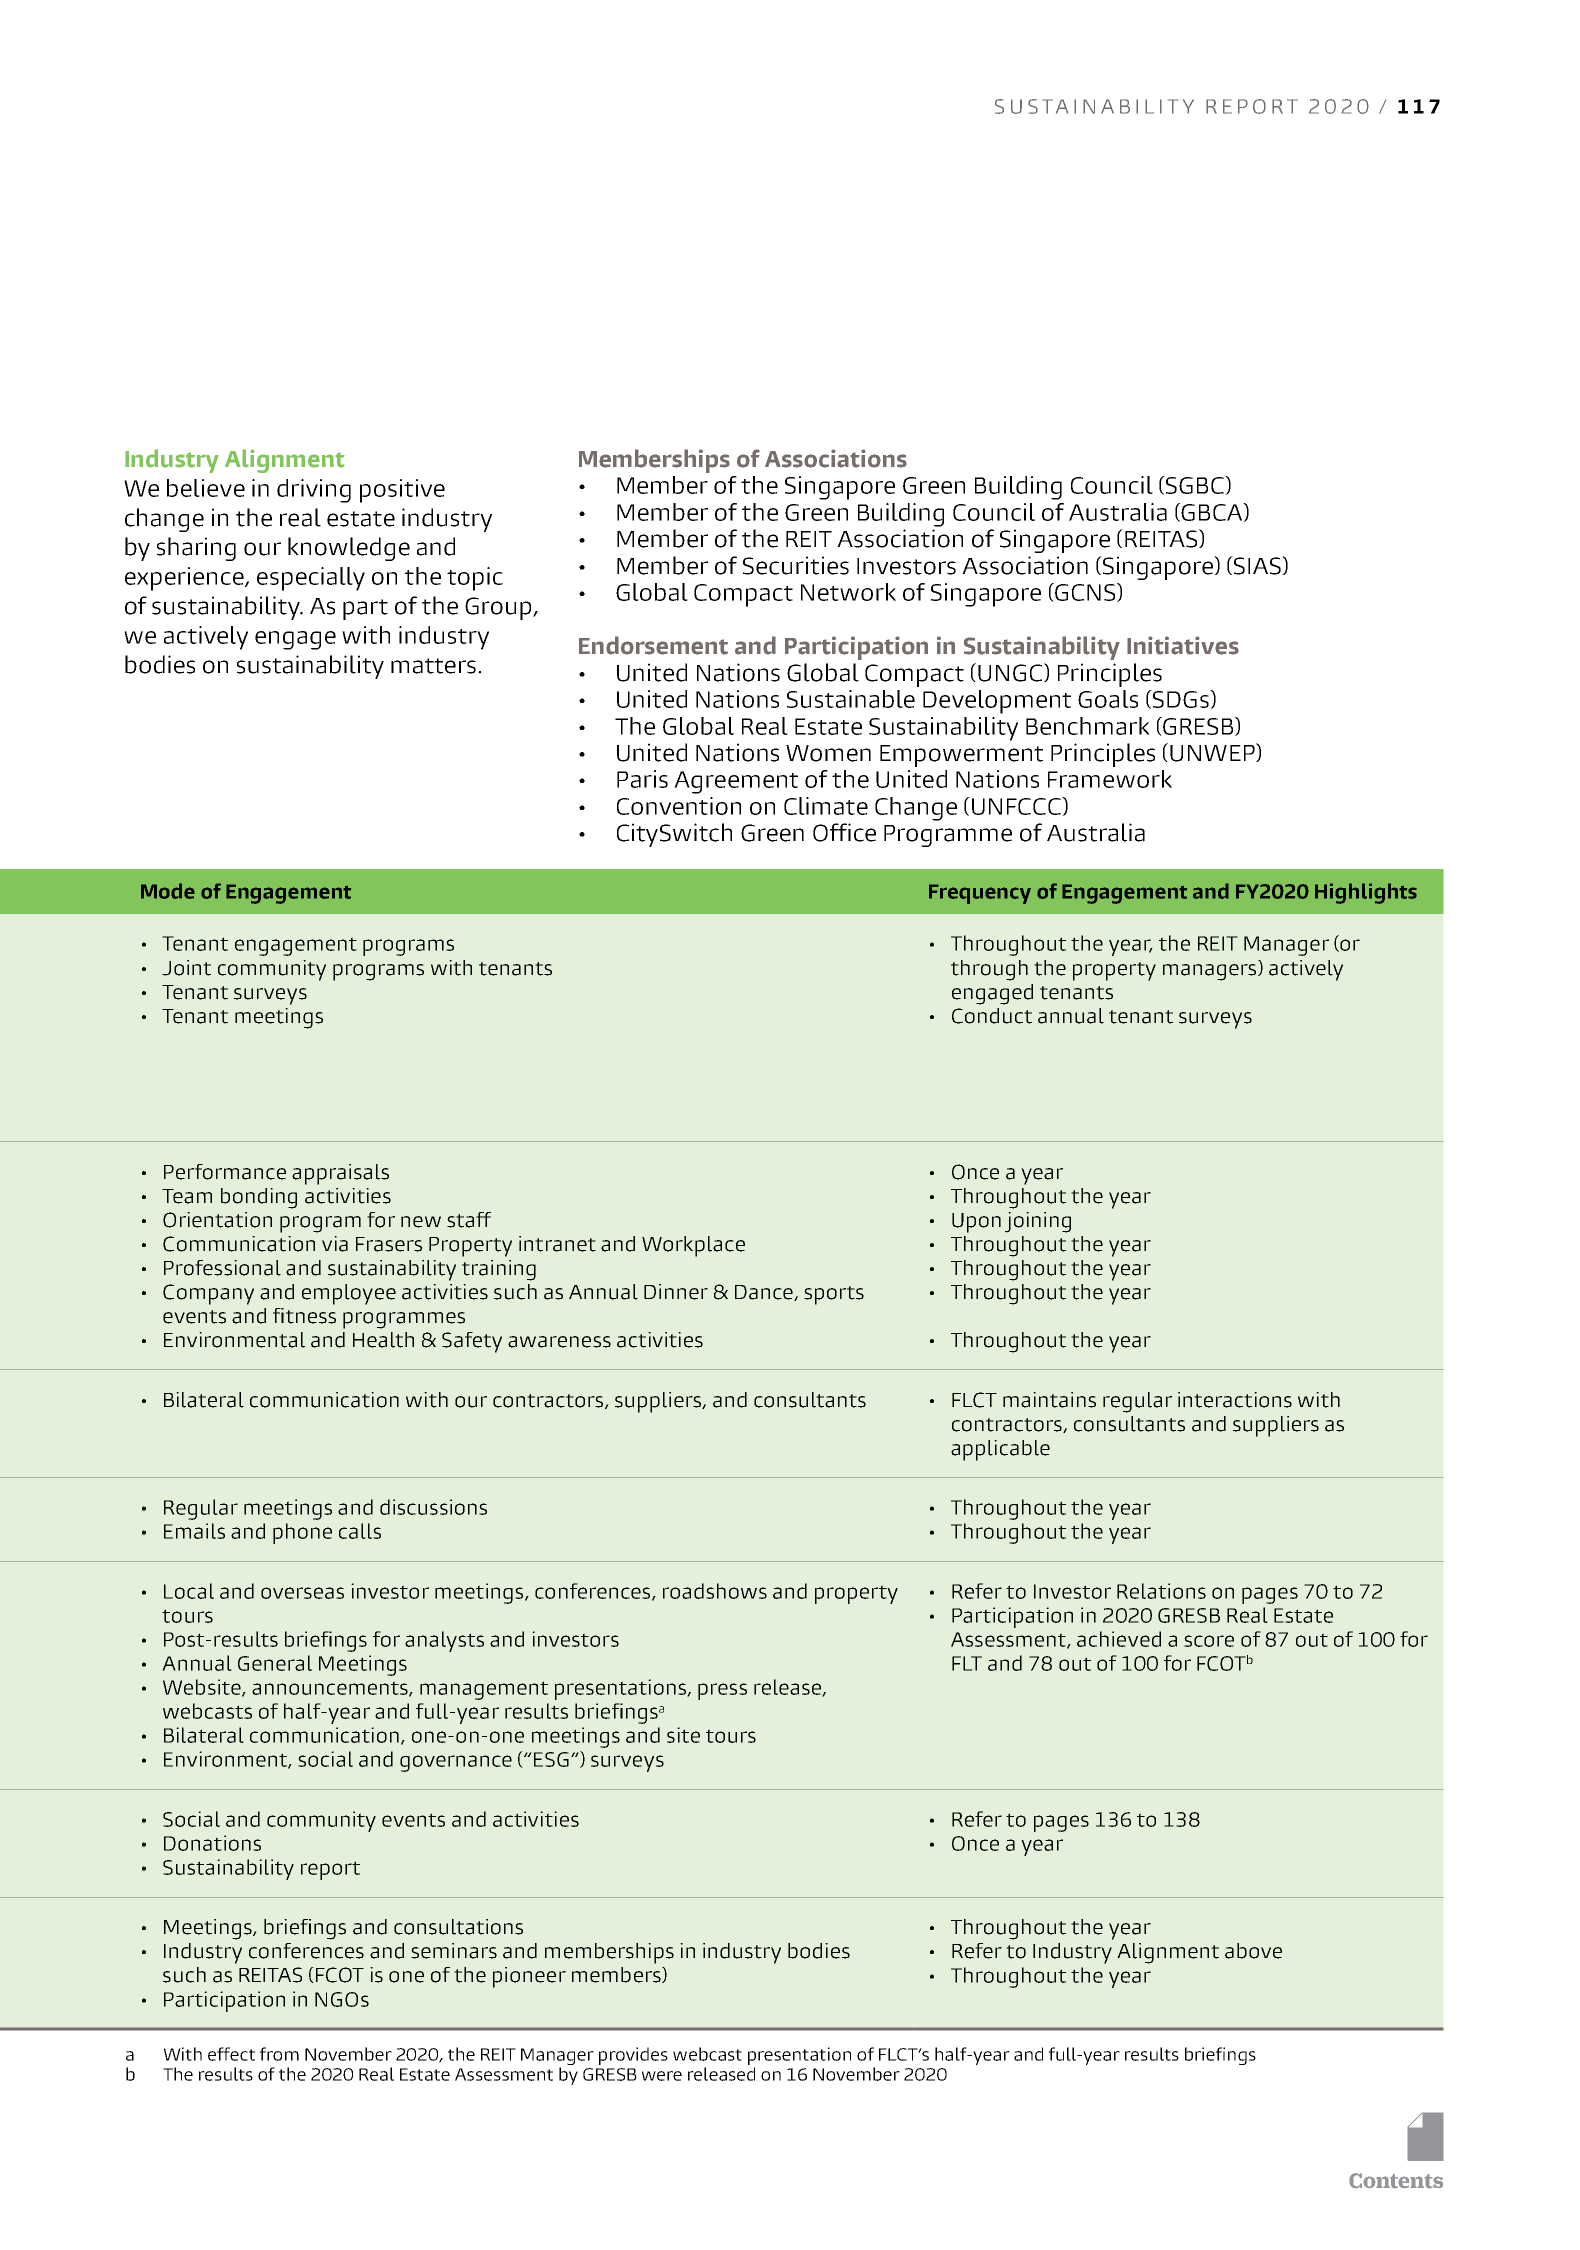  Describe the element at coordinates (1209, 1641) in the page. I see `score` at that location.
